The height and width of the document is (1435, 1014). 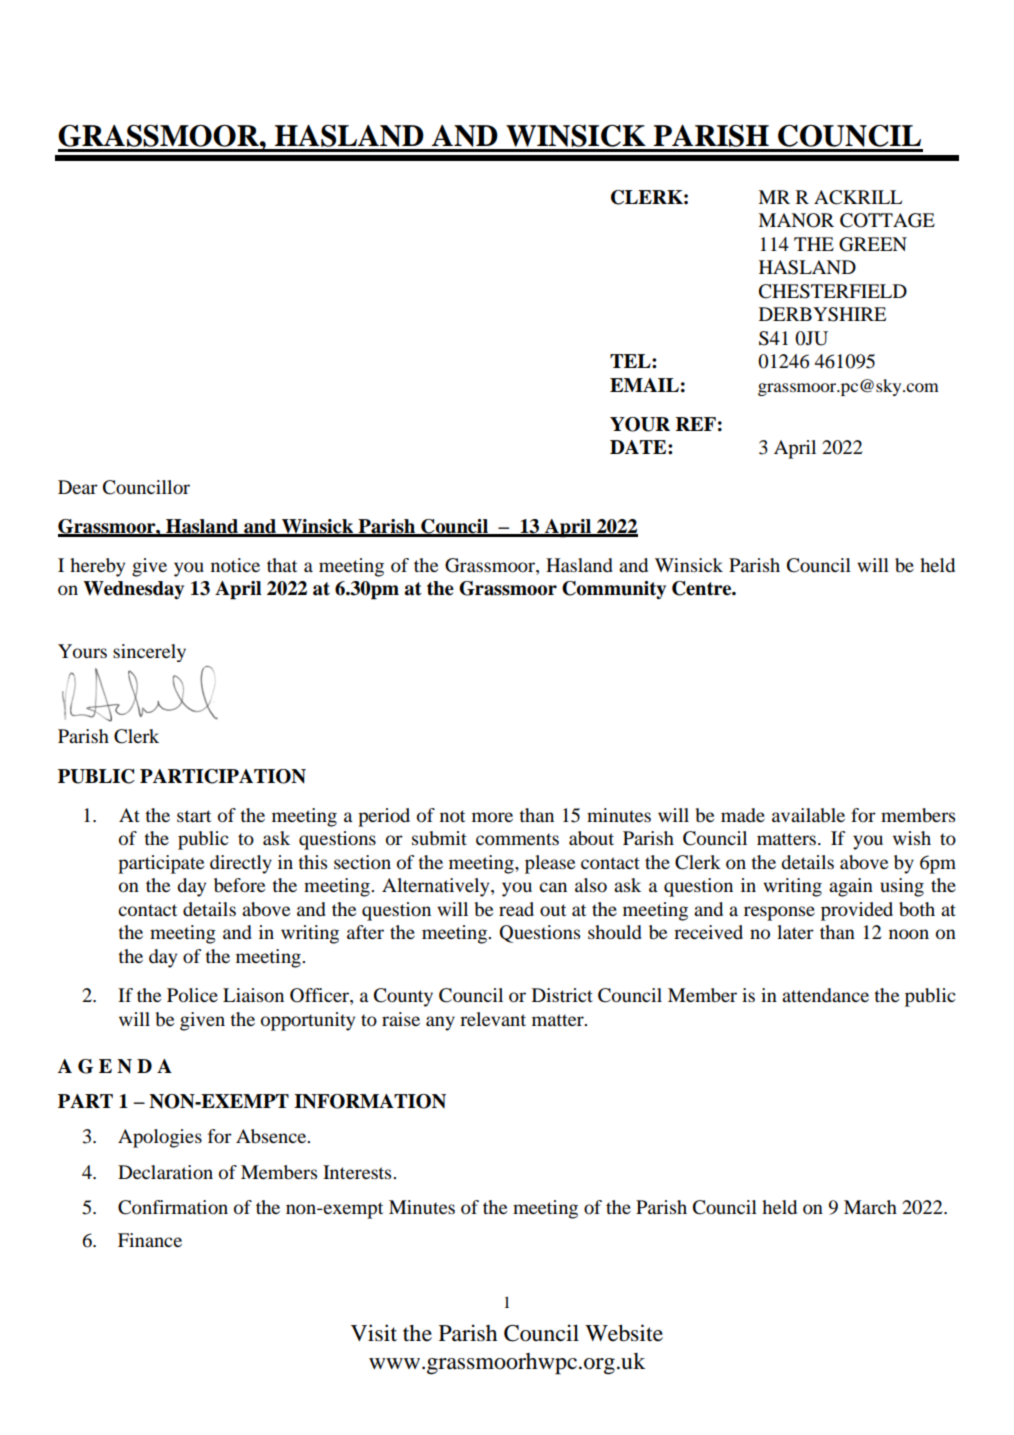 What do you see at coordinates (192, 995) in the document?
I see `Police` at bounding box center [192, 995].
